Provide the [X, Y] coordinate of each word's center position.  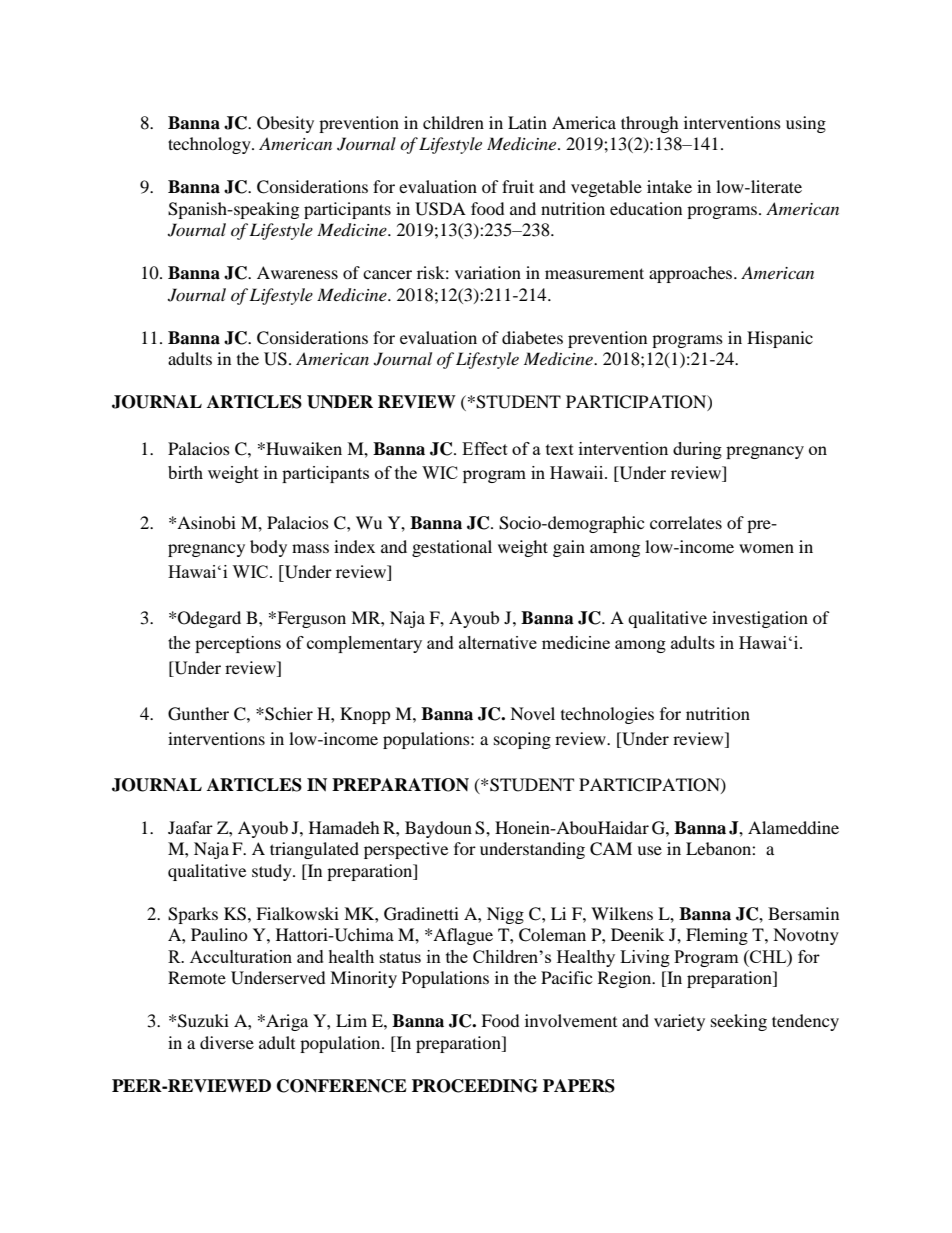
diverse [227, 1042]
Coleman [552, 935]
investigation [760, 619]
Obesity [285, 124]
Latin [527, 122]
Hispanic [780, 339]
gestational [452, 548]
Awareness [297, 272]
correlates [686, 522]
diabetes [532, 337]
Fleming [717, 936]
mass [310, 548]
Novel [532, 713]
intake [669, 186]
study [273, 872]
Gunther [198, 714]
